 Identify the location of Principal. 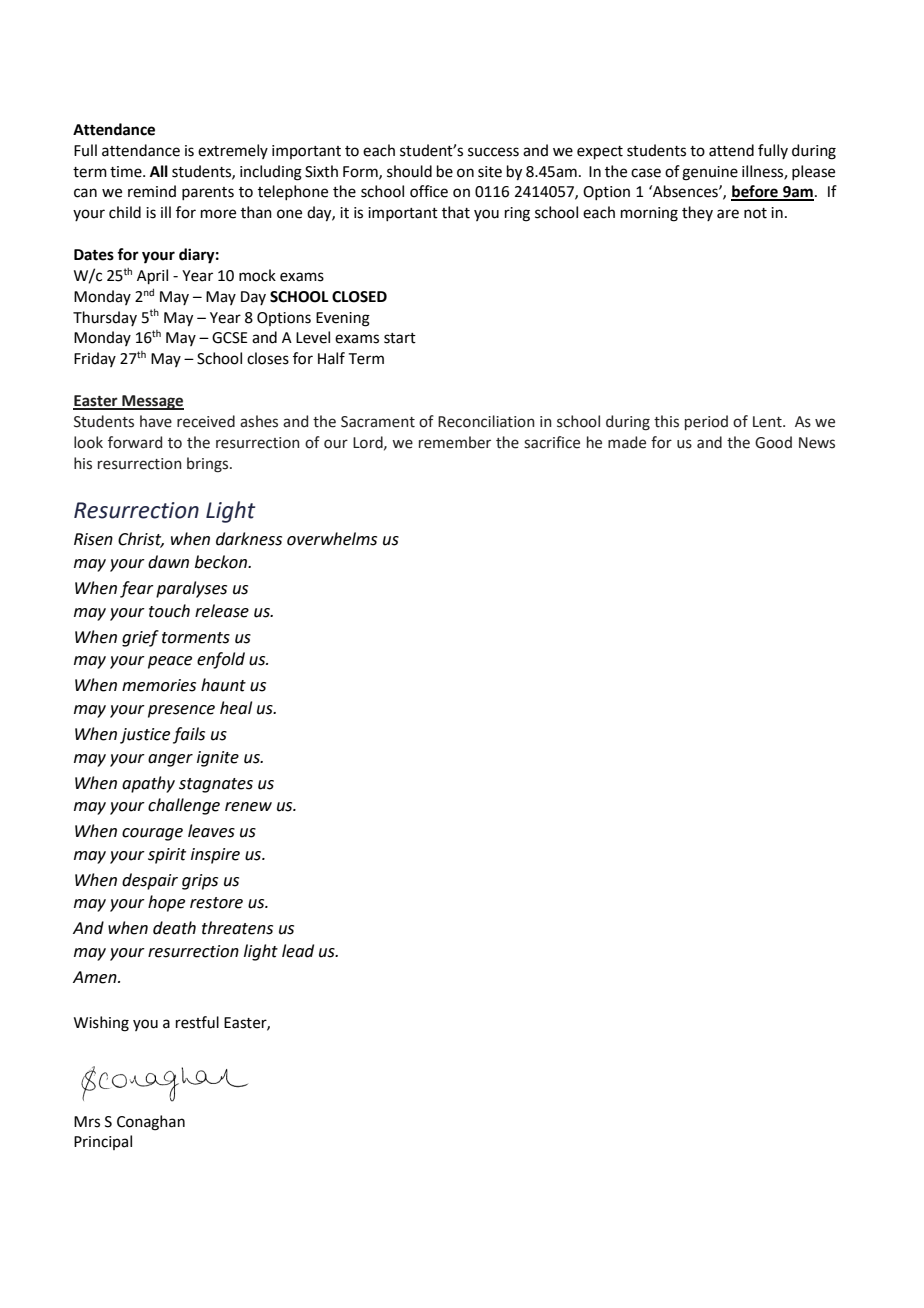
(103, 1142).
